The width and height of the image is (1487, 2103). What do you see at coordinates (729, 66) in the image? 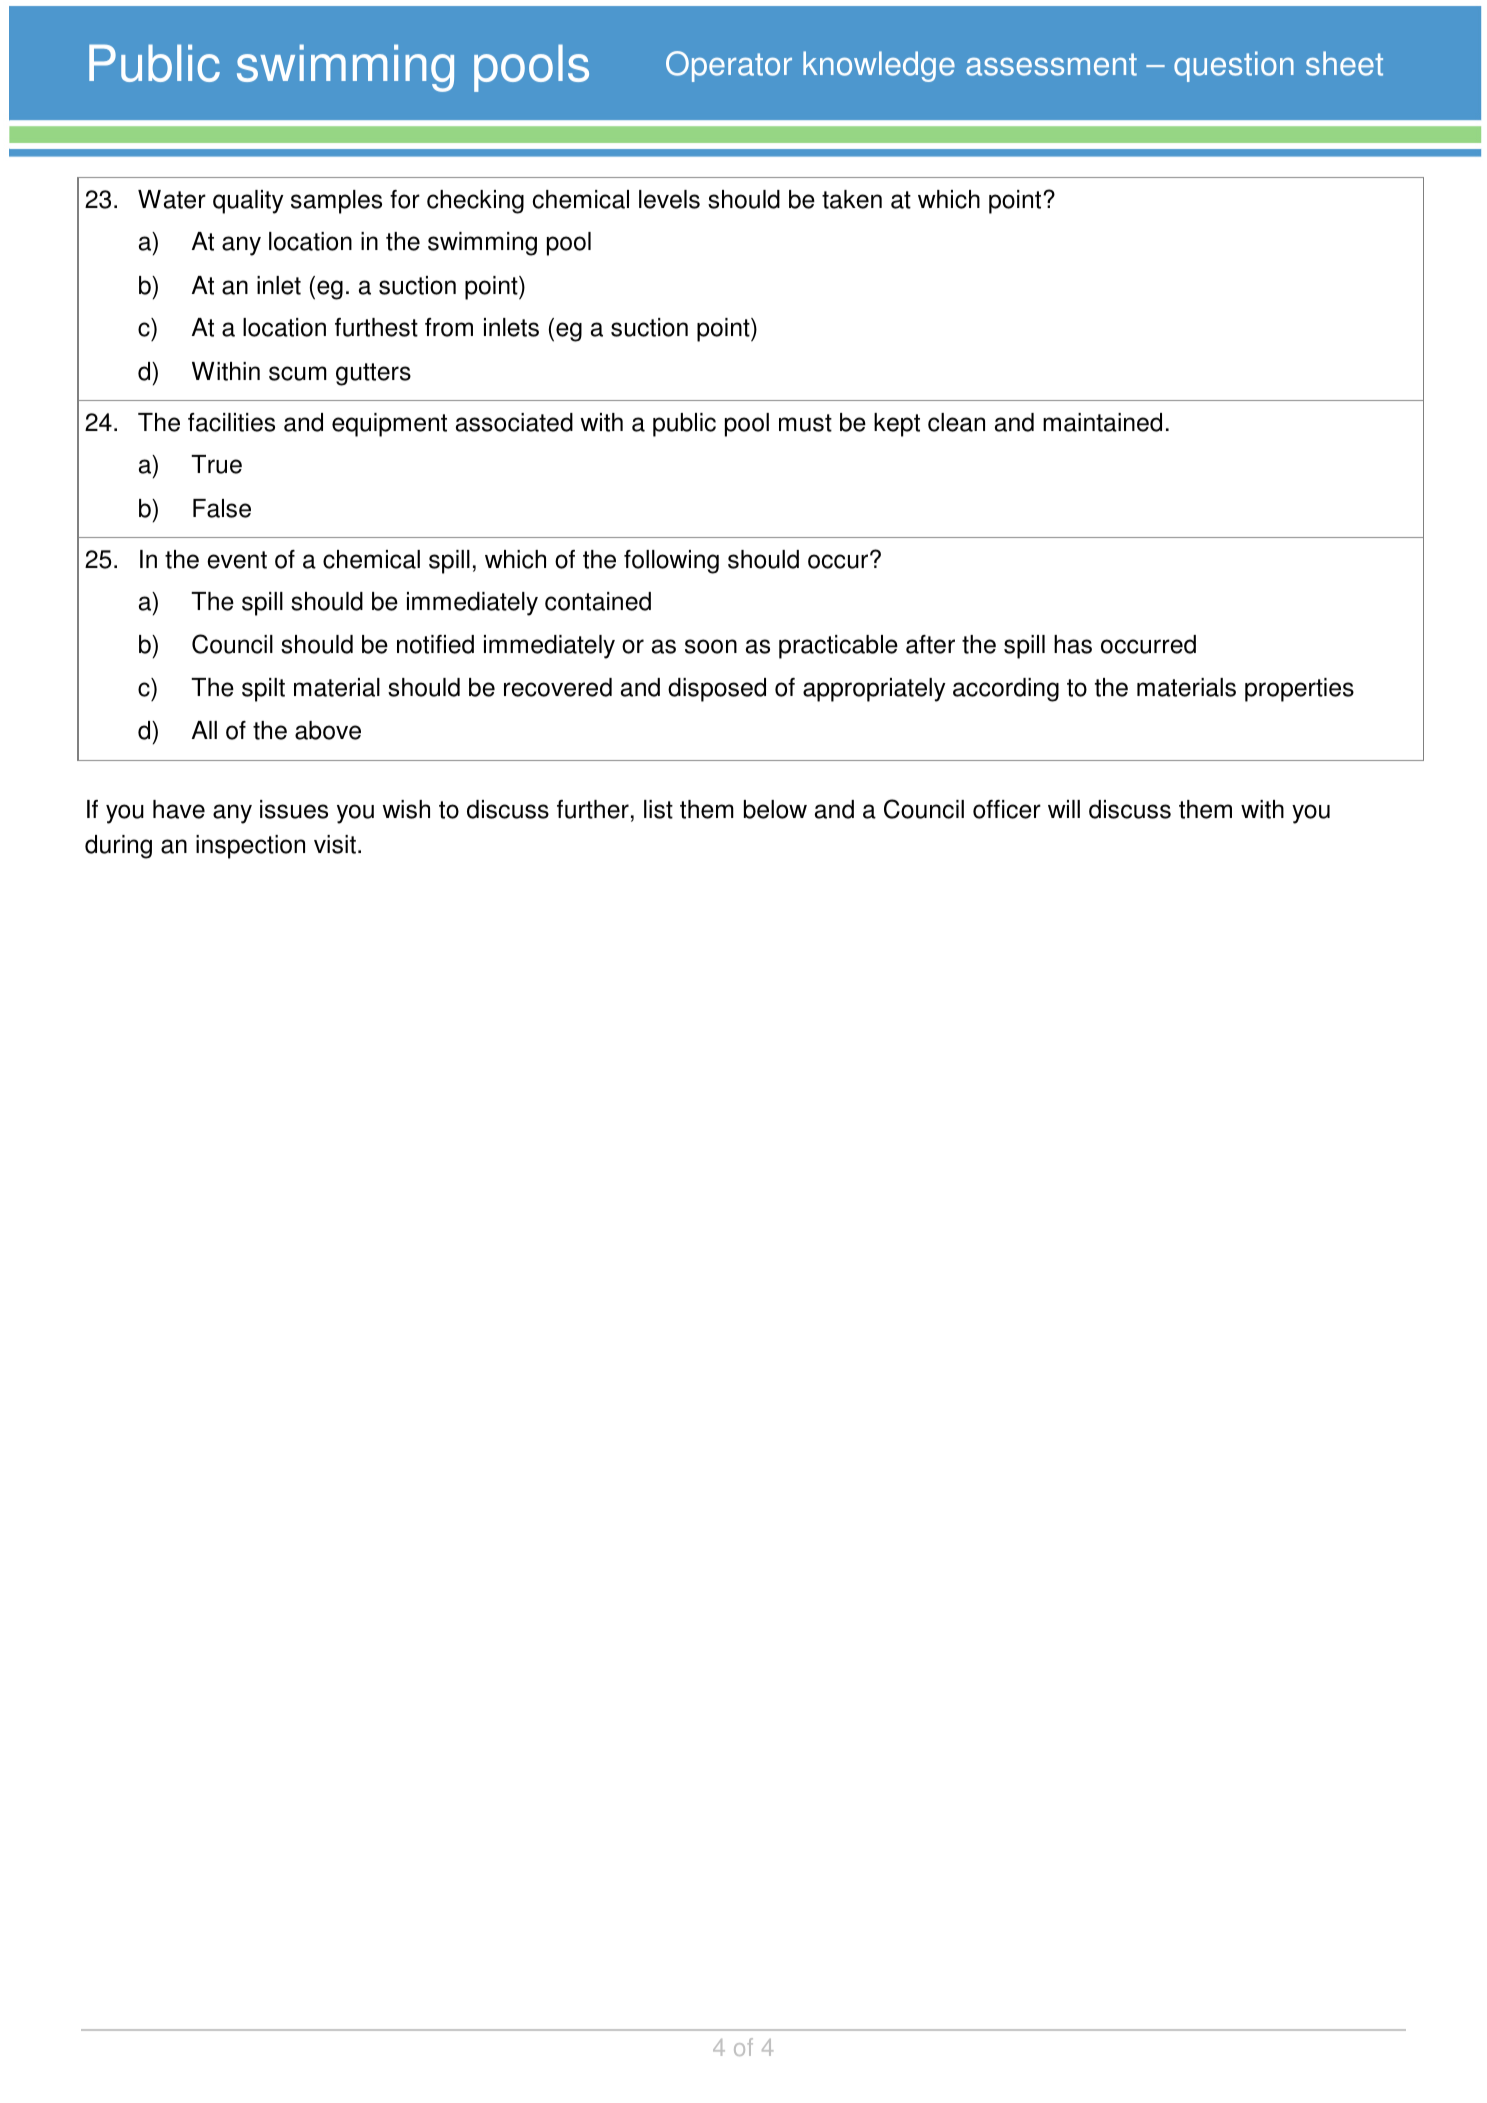
I see `Operator` at bounding box center [729, 66].
